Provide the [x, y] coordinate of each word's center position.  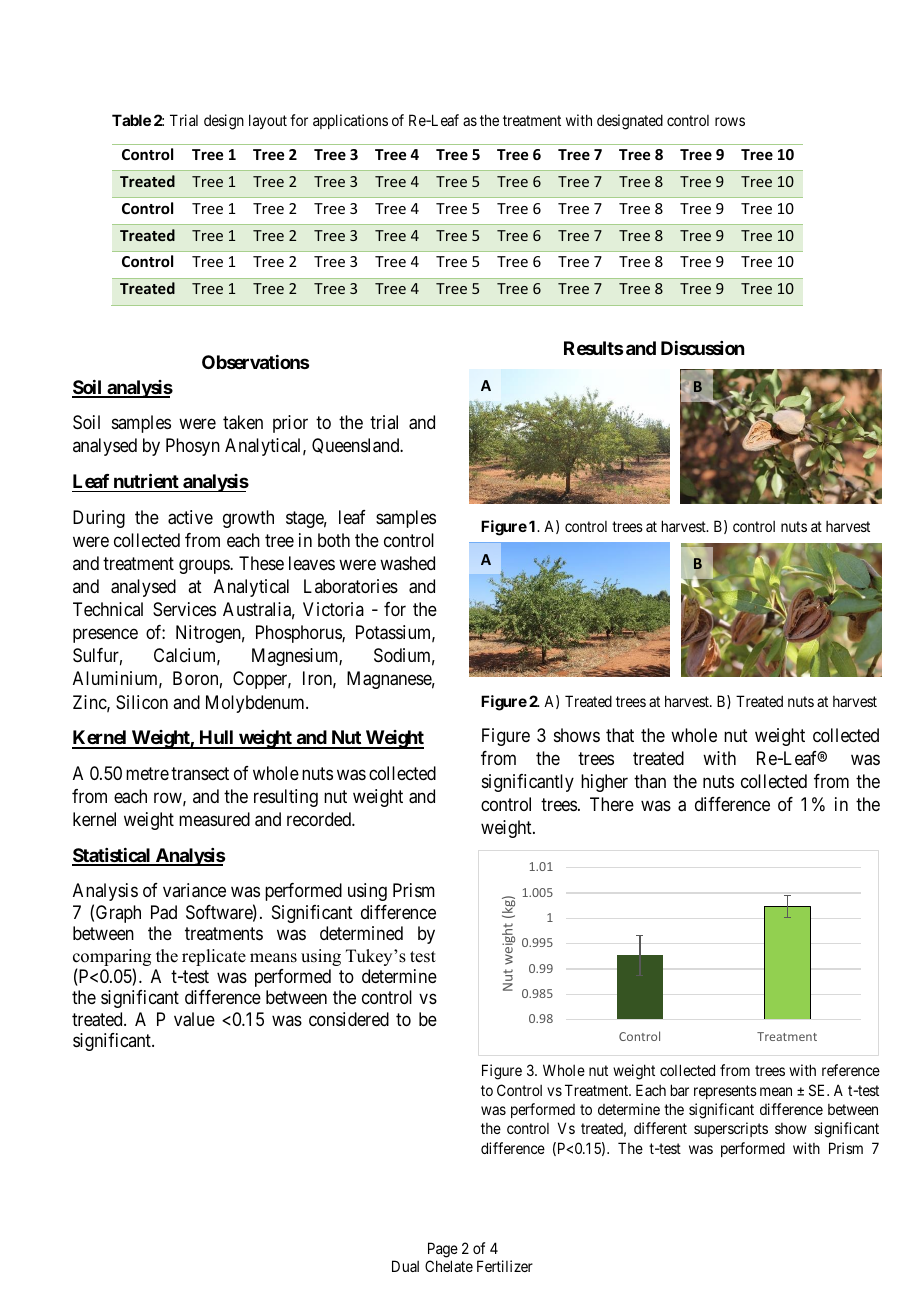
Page [443, 1250]
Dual [405, 1266]
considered [349, 1019]
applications [350, 121]
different [660, 1128]
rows [730, 121]
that [620, 735]
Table [131, 120]
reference [851, 1070]
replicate [214, 957]
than [650, 781]
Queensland [357, 446]
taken [243, 422]
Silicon [142, 702]
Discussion [702, 348]
